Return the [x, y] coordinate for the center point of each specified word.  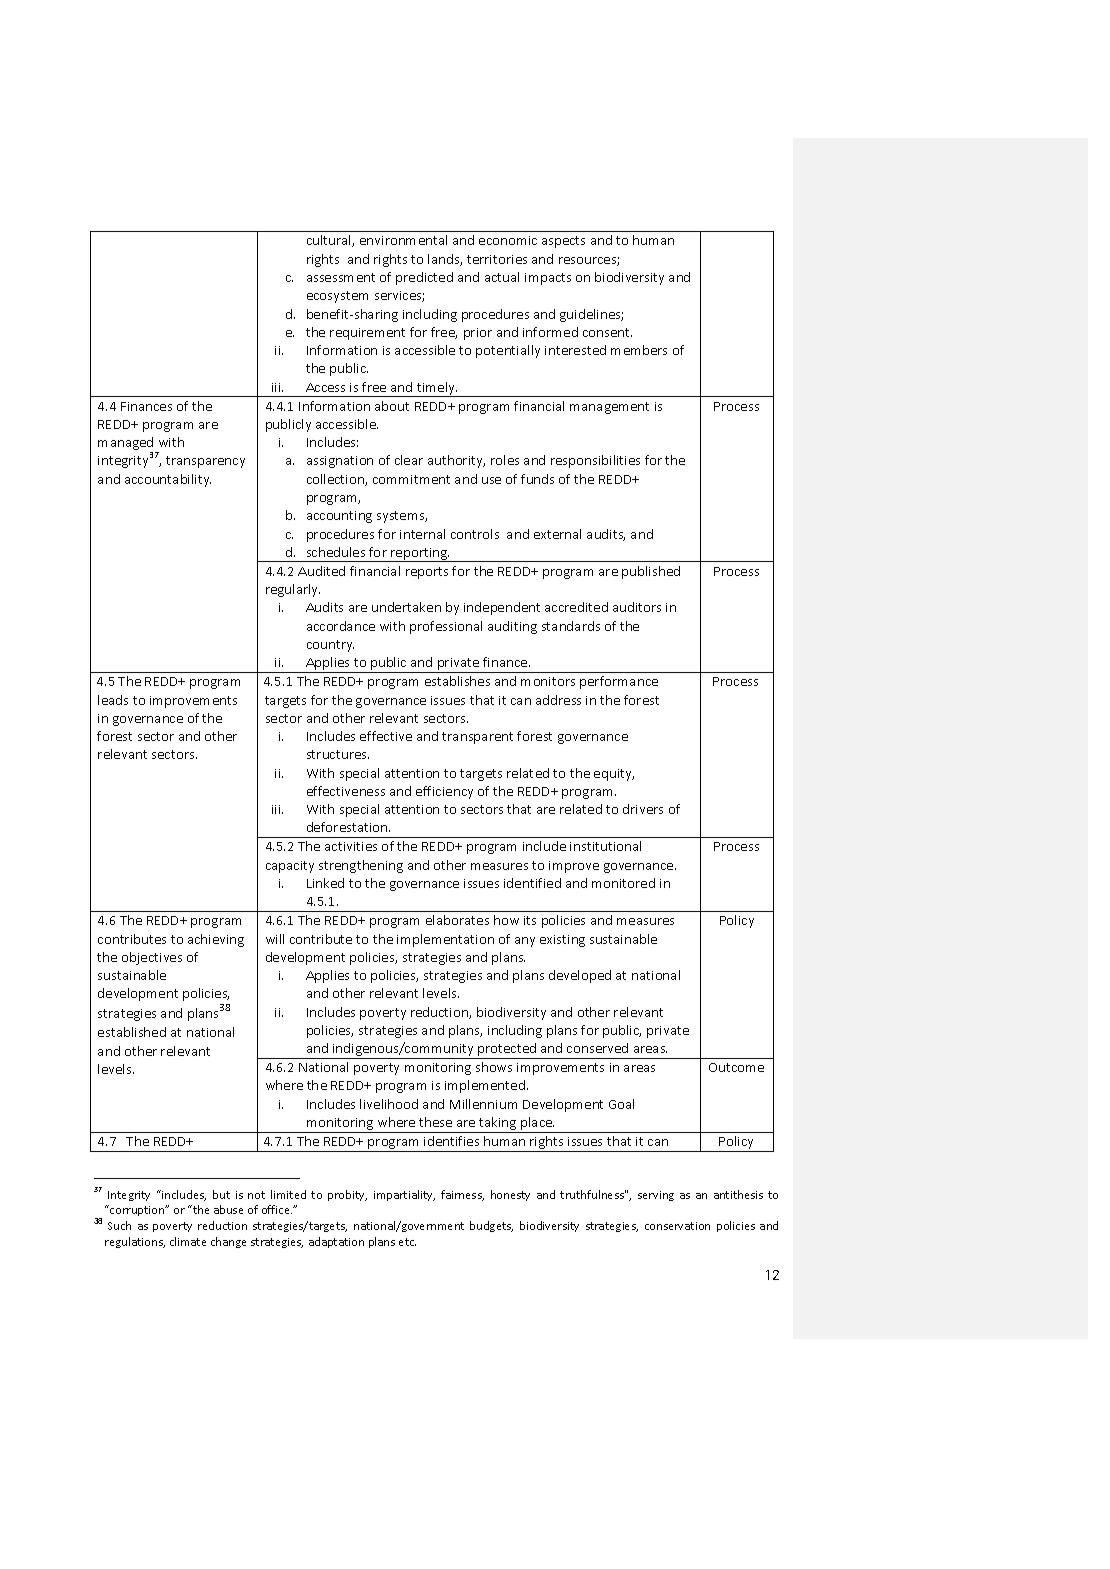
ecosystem [337, 297]
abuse [228, 1209]
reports [427, 573]
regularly [293, 590]
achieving [216, 940]
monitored [623, 883]
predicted [424, 278]
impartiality [404, 1195]
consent [607, 332]
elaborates [457, 920]
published [651, 572]
